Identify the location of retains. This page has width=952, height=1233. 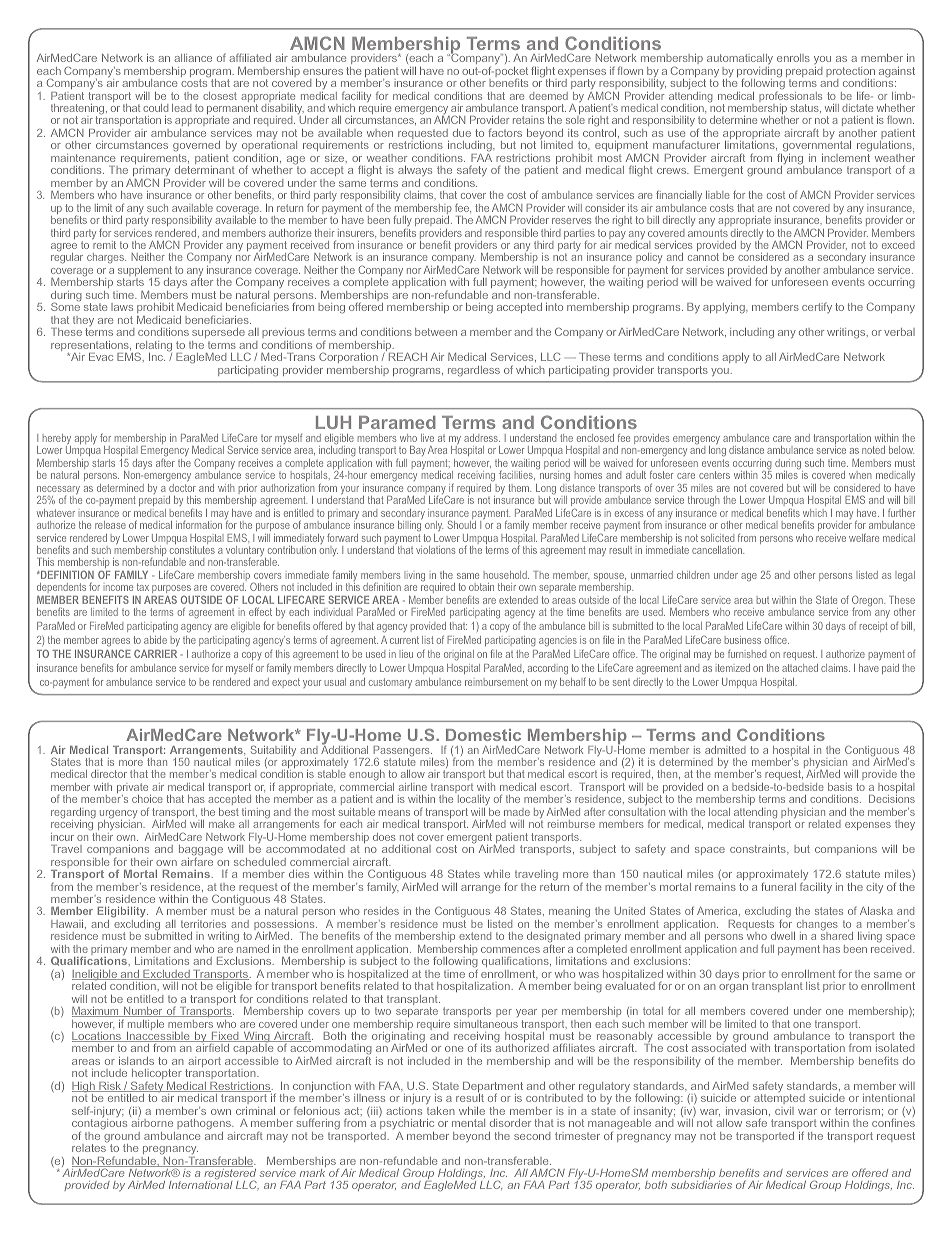
(528, 120).
